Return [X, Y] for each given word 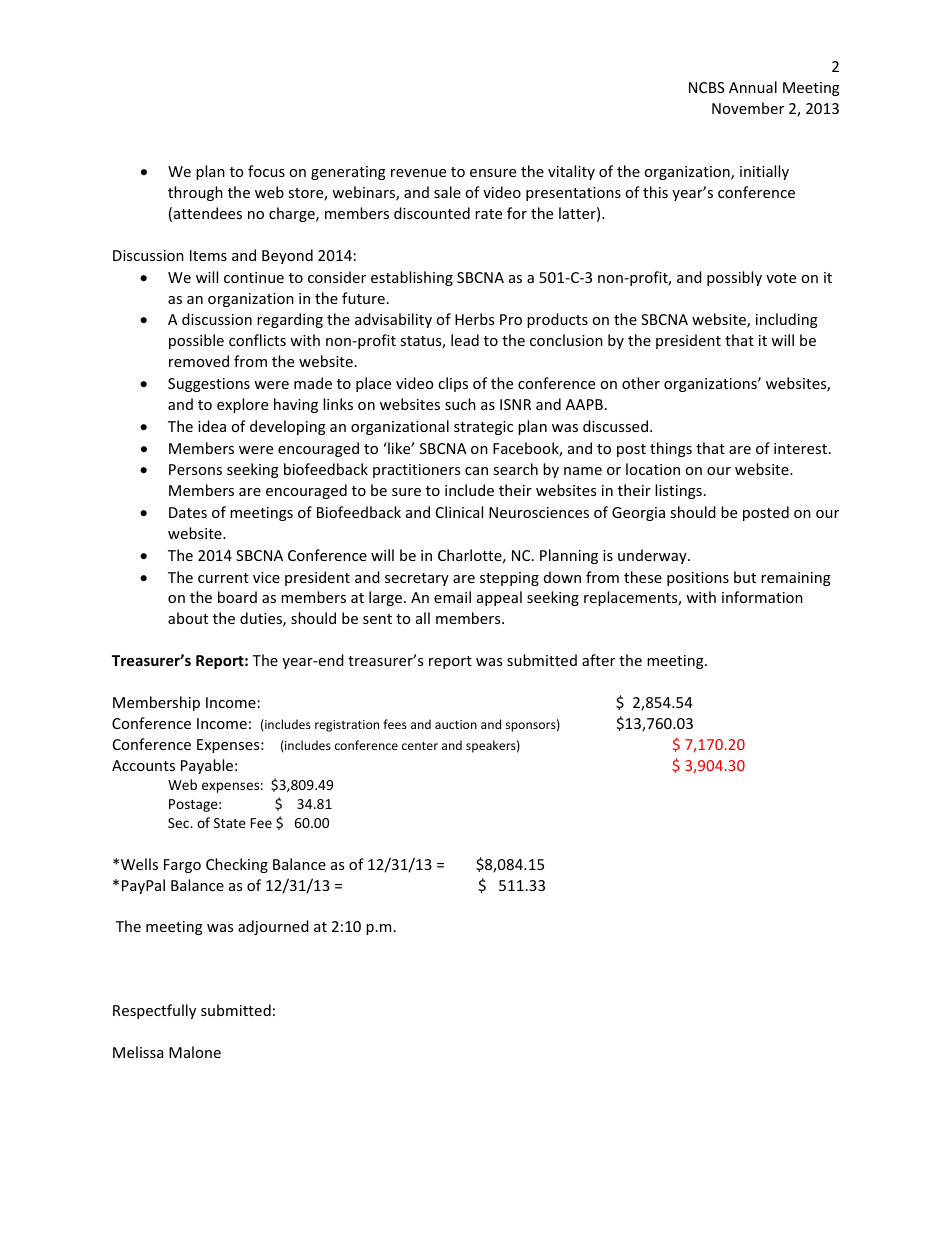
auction [456, 724]
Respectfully [154, 1011]
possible [196, 341]
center [420, 746]
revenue [418, 173]
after [598, 660]
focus [266, 171]
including [787, 320]
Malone [195, 1052]
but [745, 577]
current [223, 578]
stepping [509, 579]
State [230, 823]
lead [465, 340]
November [748, 108]
